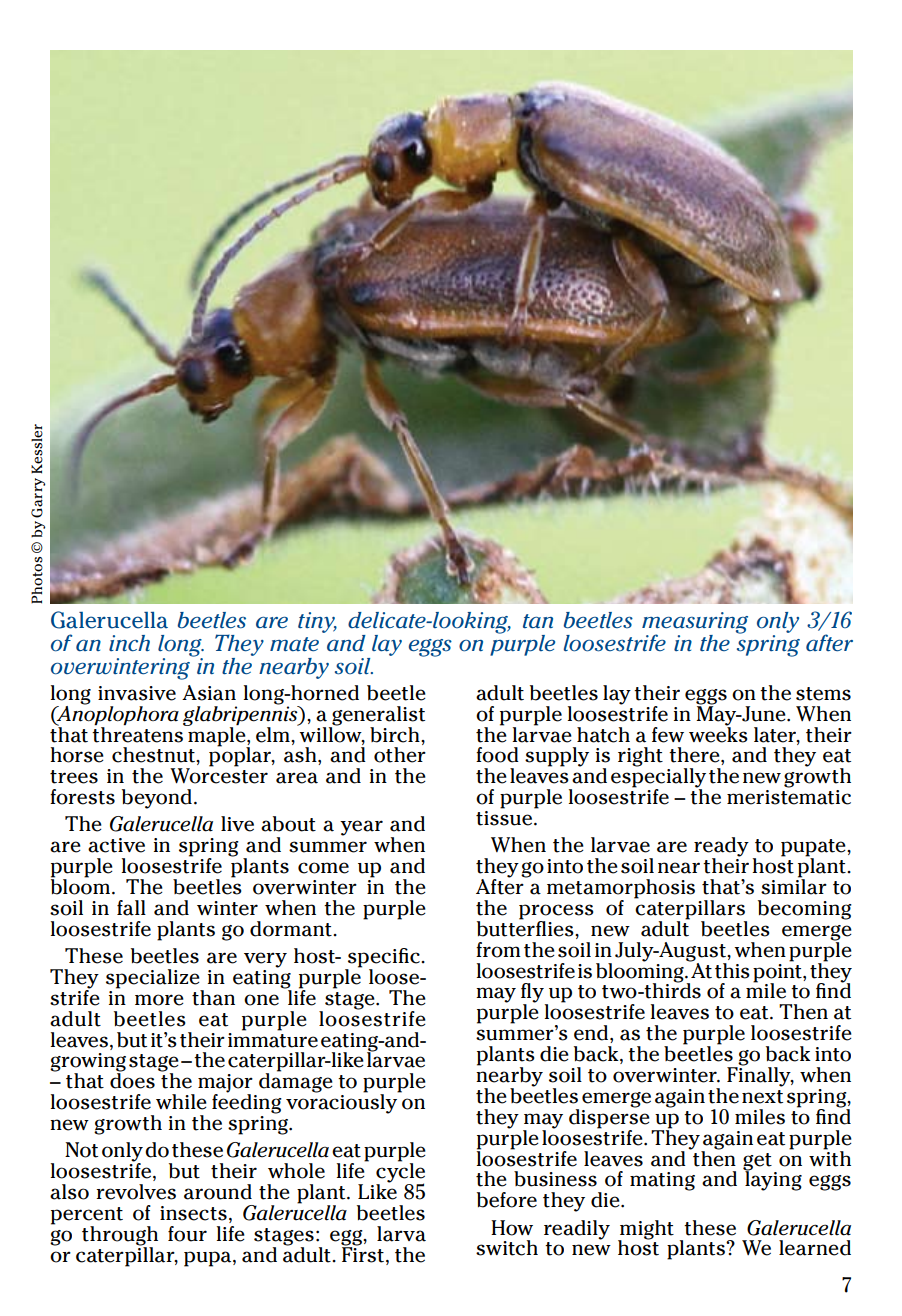 The height and width of the page is (1316, 902). Describe the element at coordinates (538, 621) in the page. I see `tan` at that location.
